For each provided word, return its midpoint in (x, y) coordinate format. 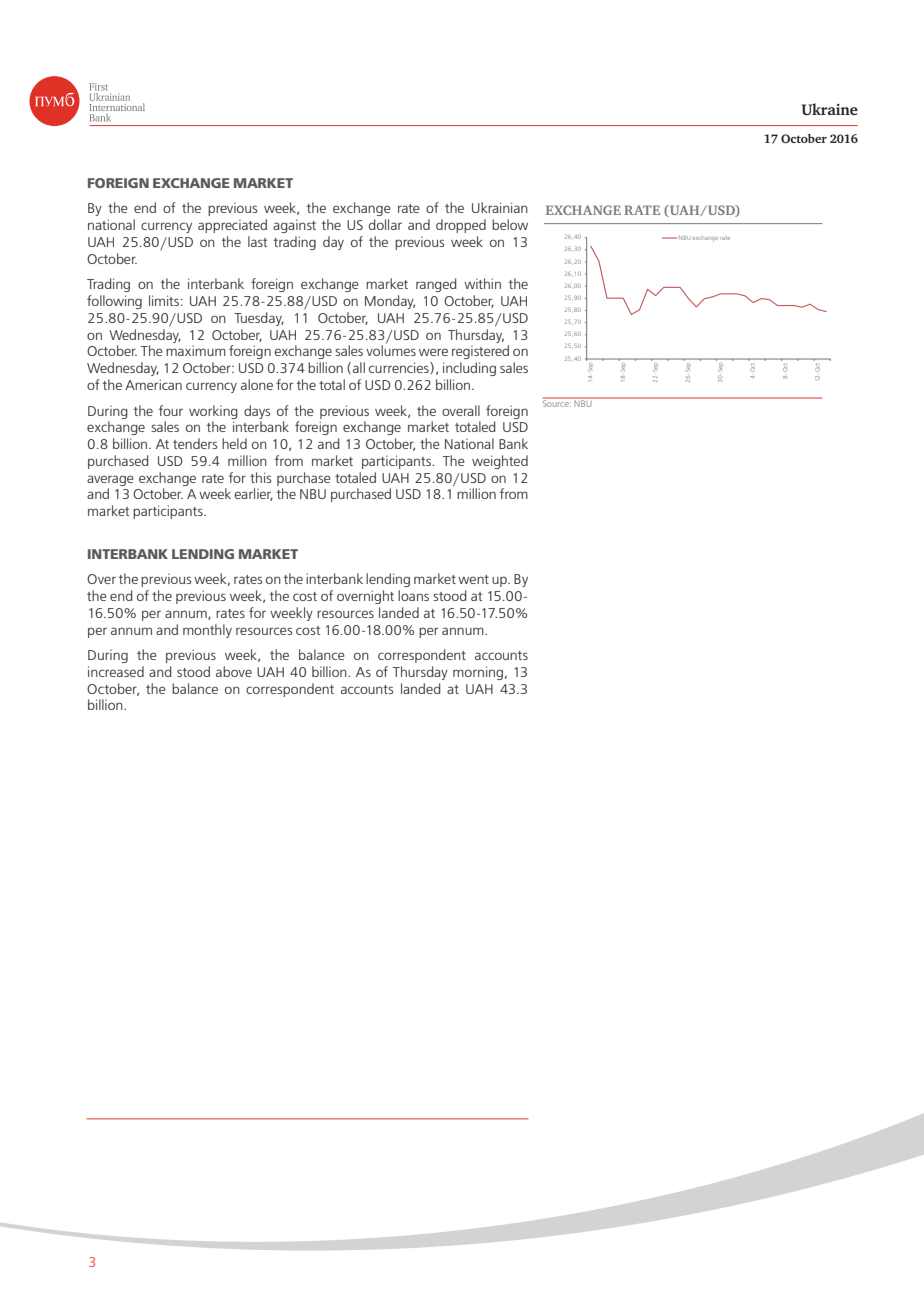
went (473, 579)
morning (478, 673)
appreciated (232, 226)
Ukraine (830, 109)
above (234, 671)
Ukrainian (500, 207)
